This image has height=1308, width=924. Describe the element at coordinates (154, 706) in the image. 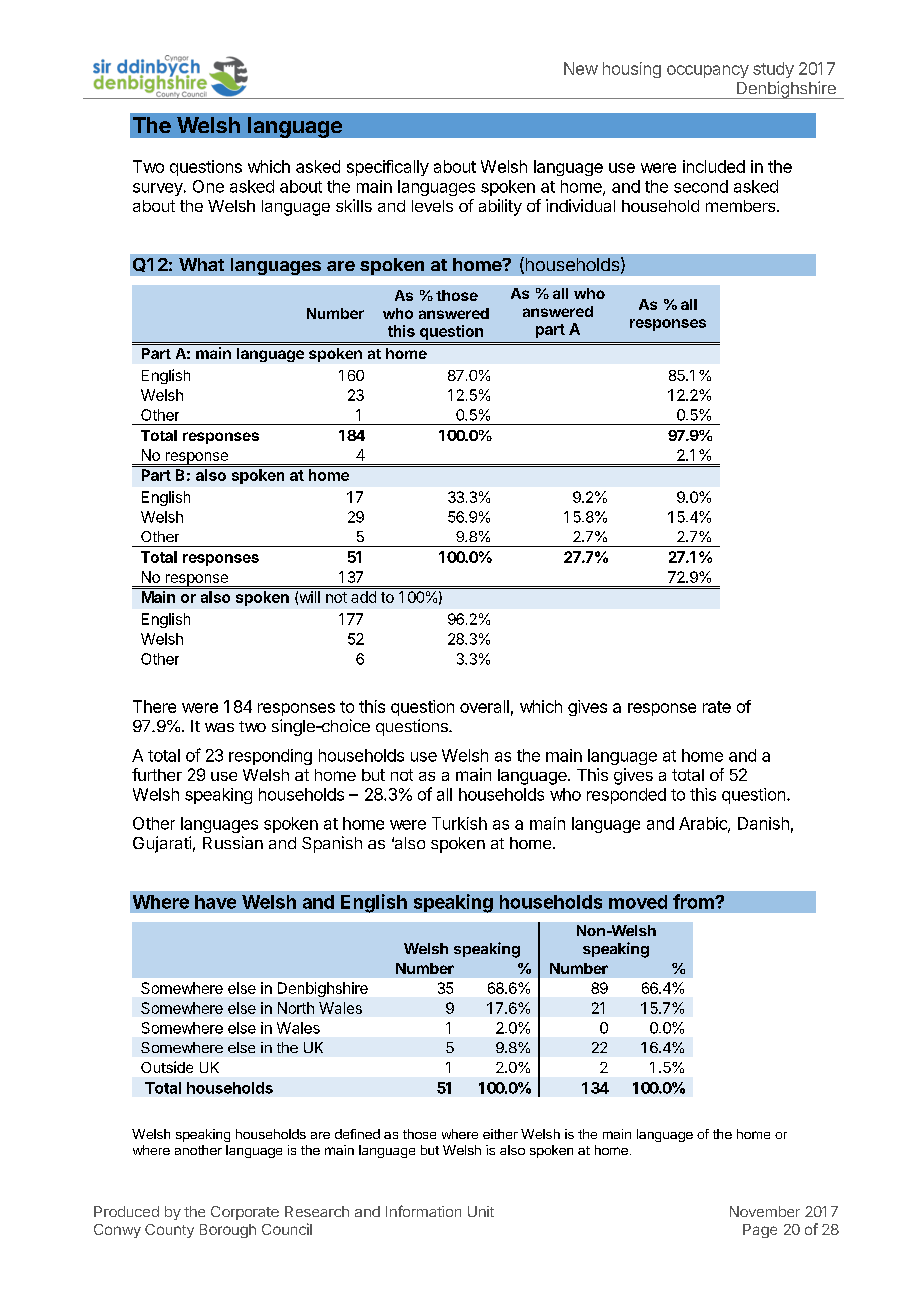

I see `There` at that location.
